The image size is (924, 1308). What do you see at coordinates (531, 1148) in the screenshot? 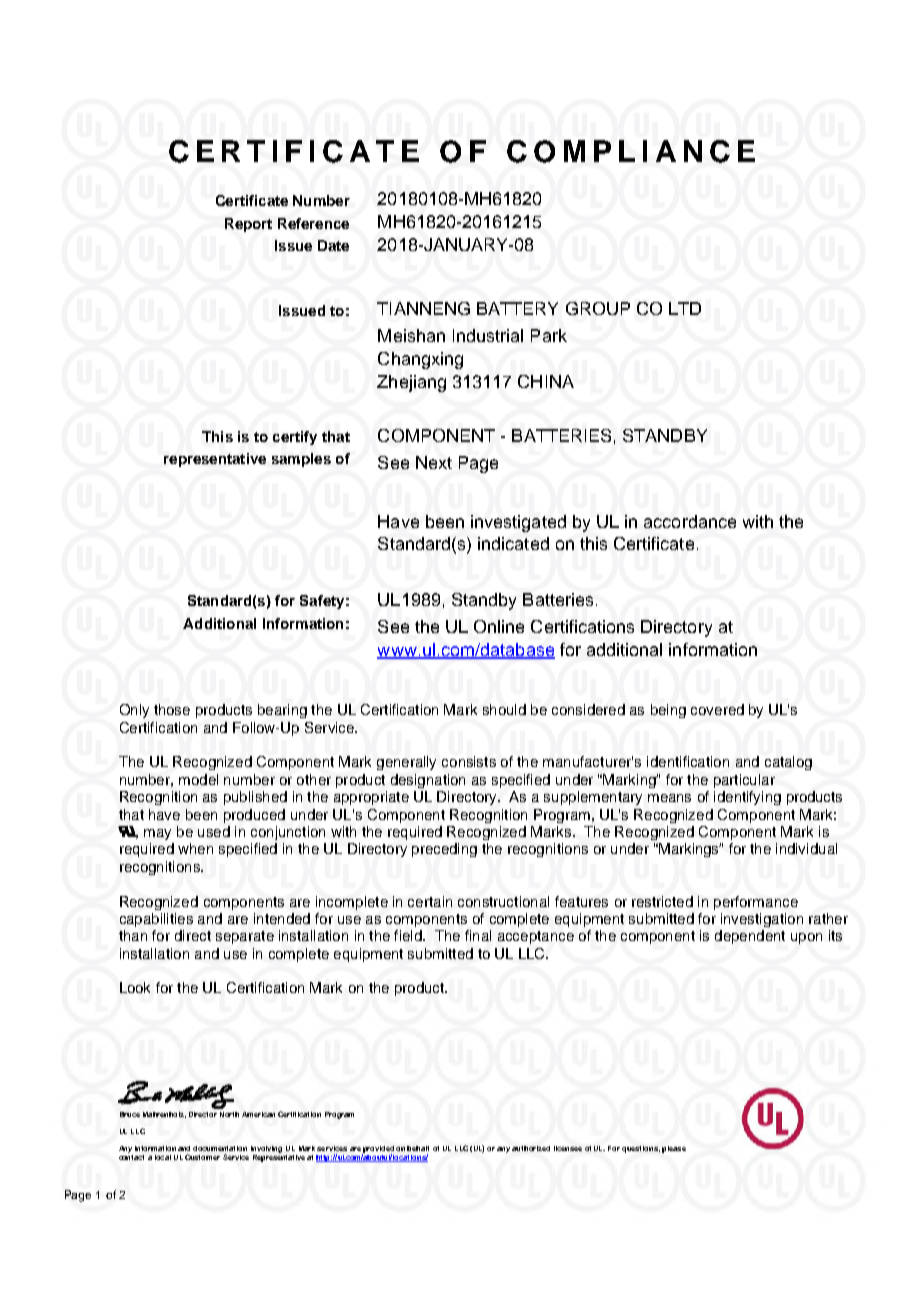
I see `authorized` at bounding box center [531, 1148].
